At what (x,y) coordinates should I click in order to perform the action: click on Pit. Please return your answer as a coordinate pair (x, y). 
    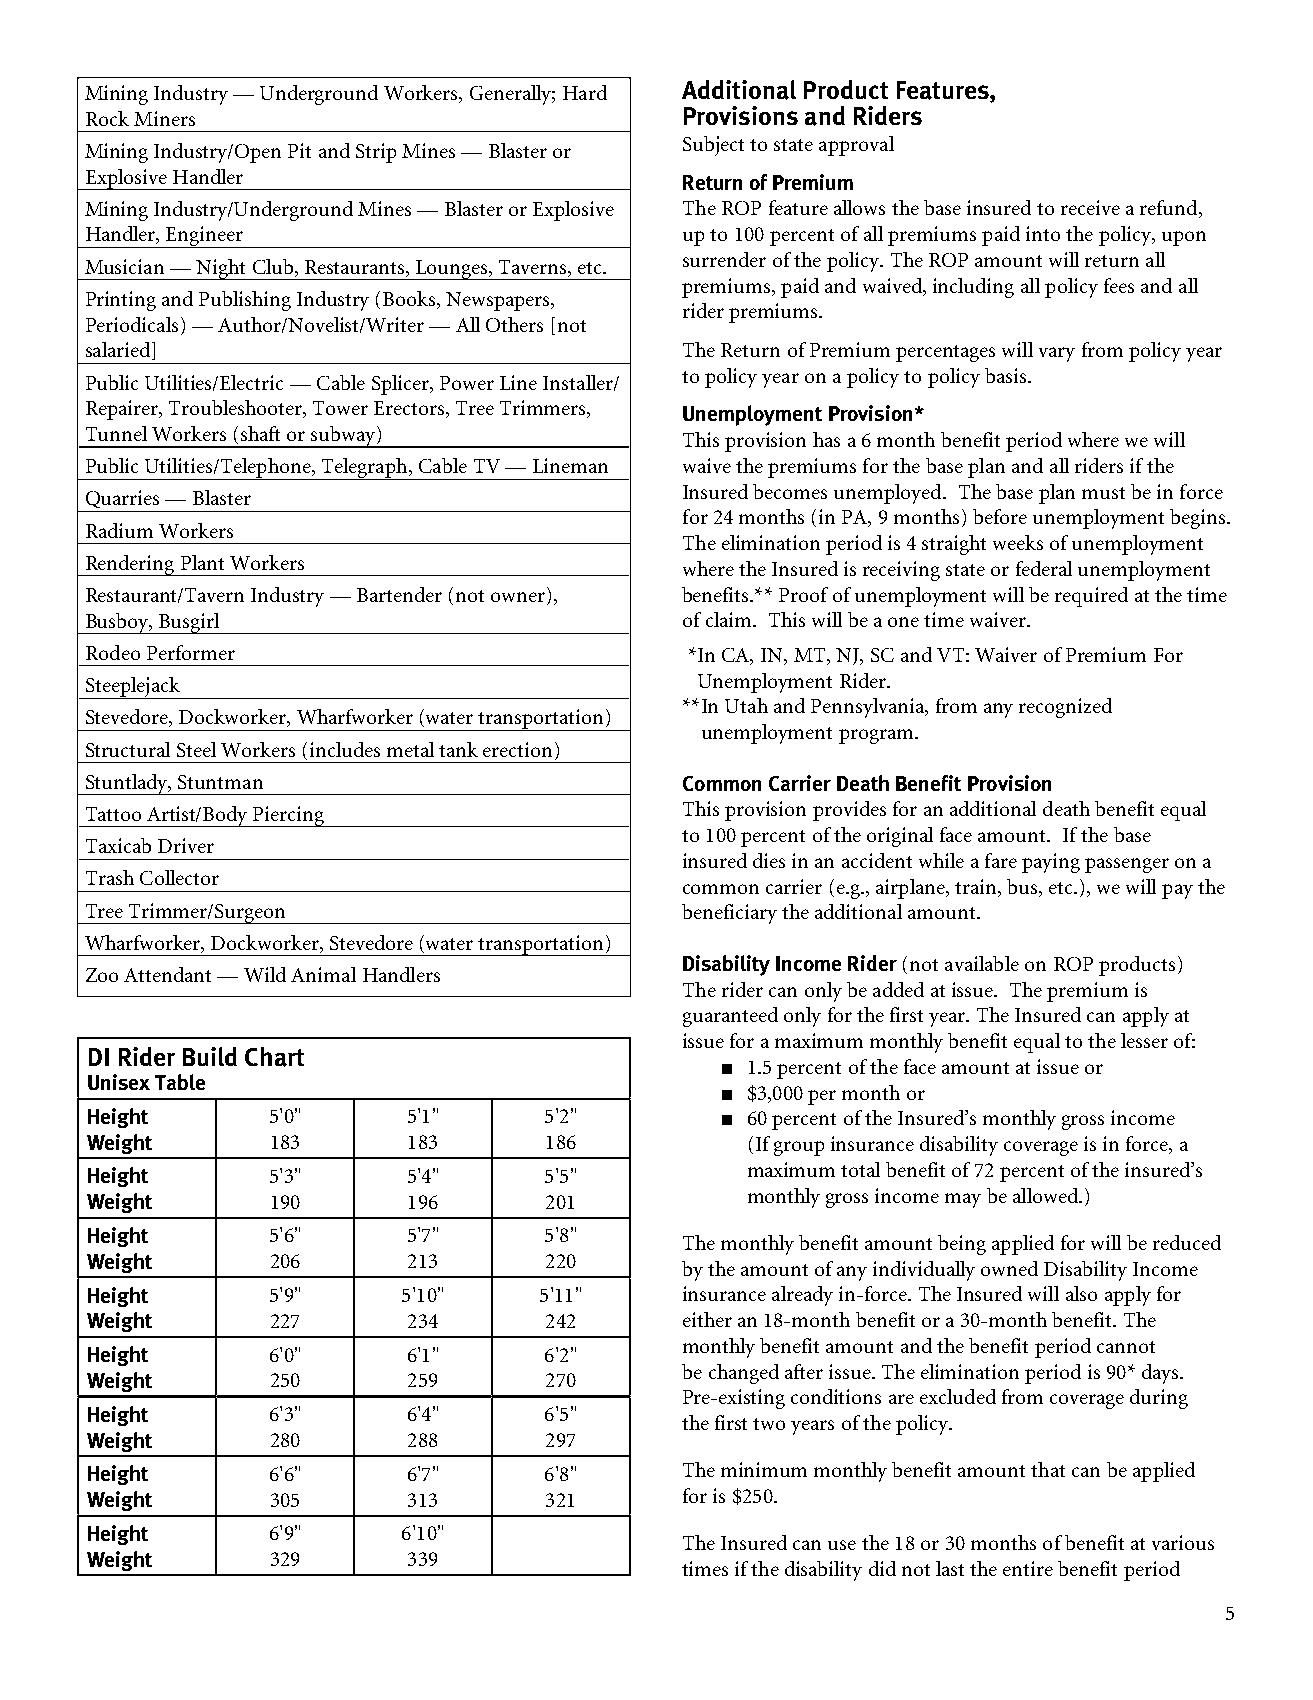
    Looking at the image, I should click on (299, 150).
